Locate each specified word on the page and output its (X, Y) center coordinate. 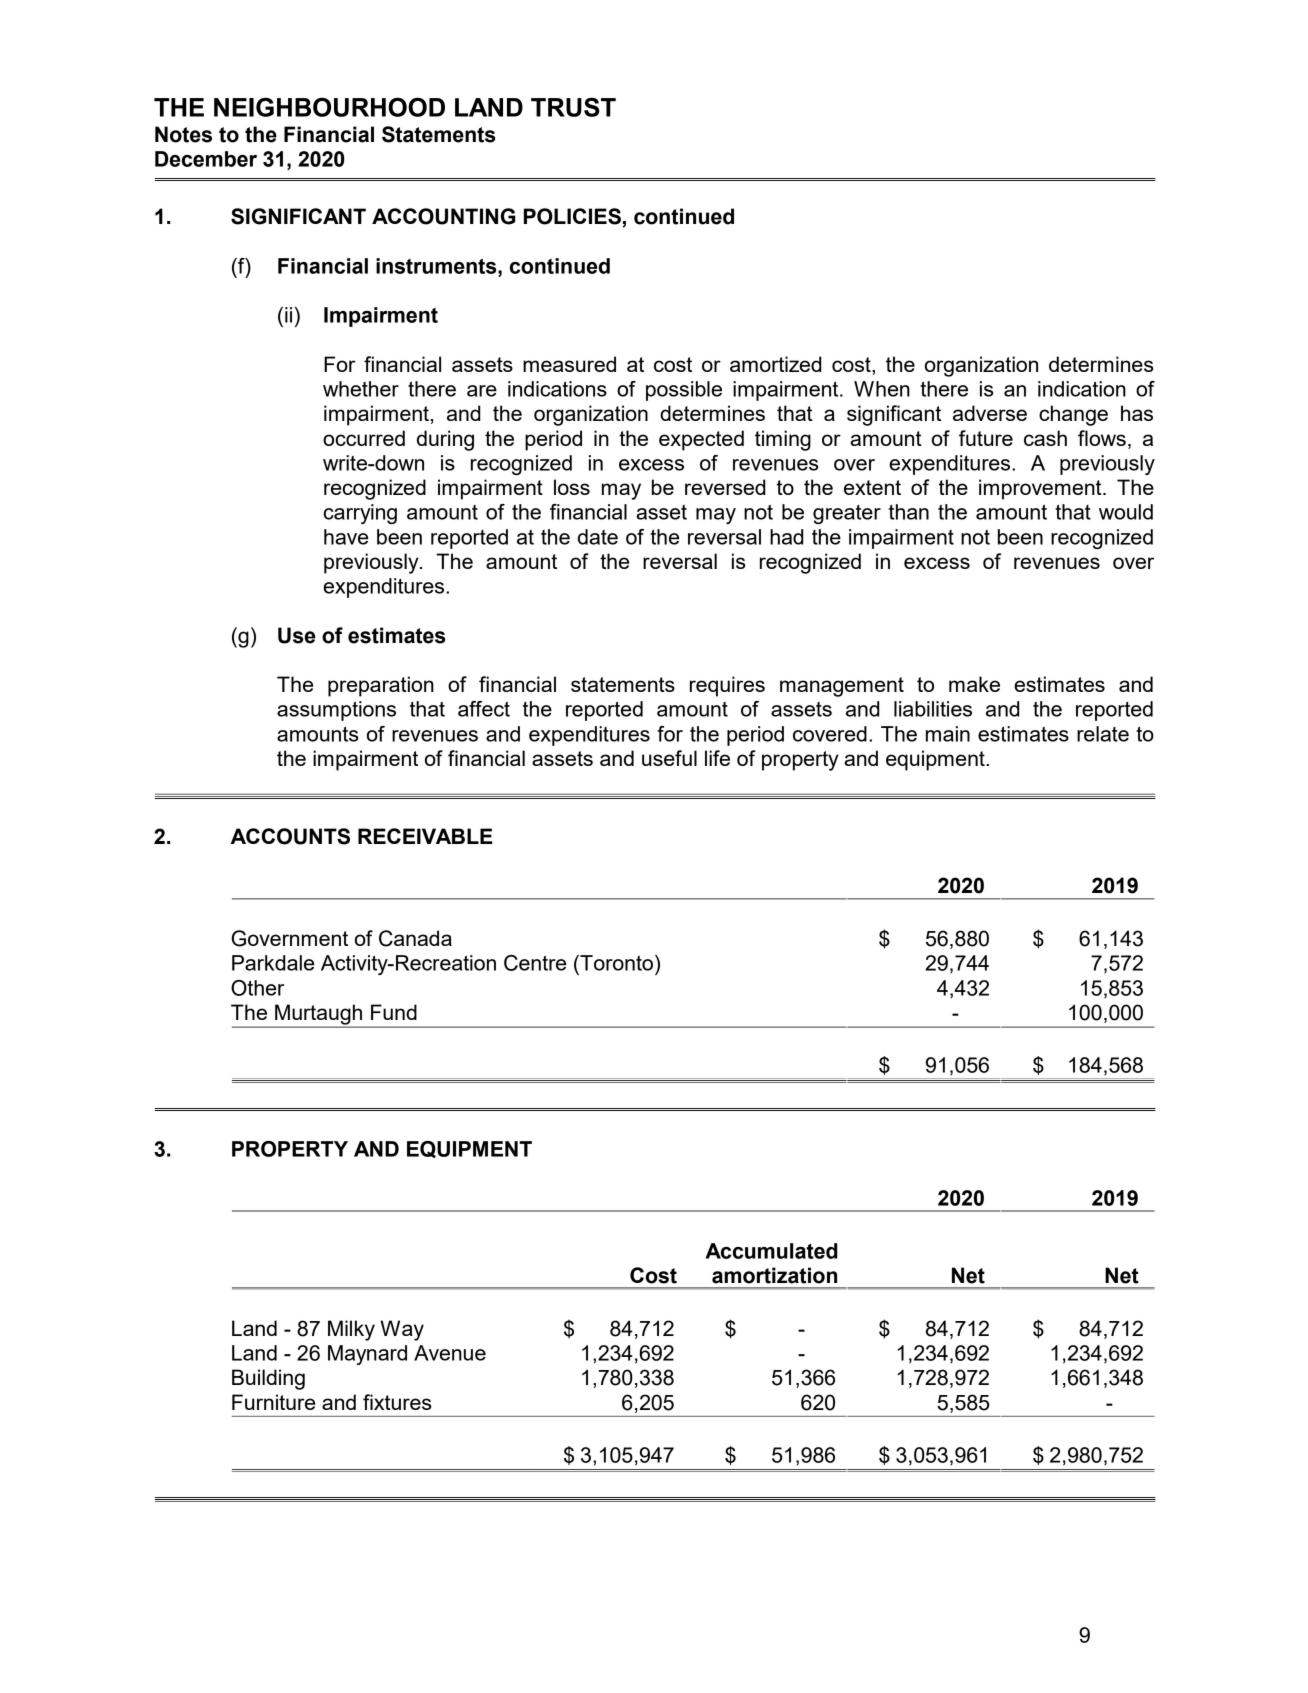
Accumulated (771, 1251)
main (948, 734)
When (882, 389)
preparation (381, 686)
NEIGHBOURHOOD (329, 107)
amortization (774, 1275)
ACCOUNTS (290, 836)
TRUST (573, 107)
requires (727, 686)
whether (361, 389)
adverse (990, 413)
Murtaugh (319, 1015)
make (974, 684)
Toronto (617, 963)
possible (684, 391)
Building (268, 1379)
